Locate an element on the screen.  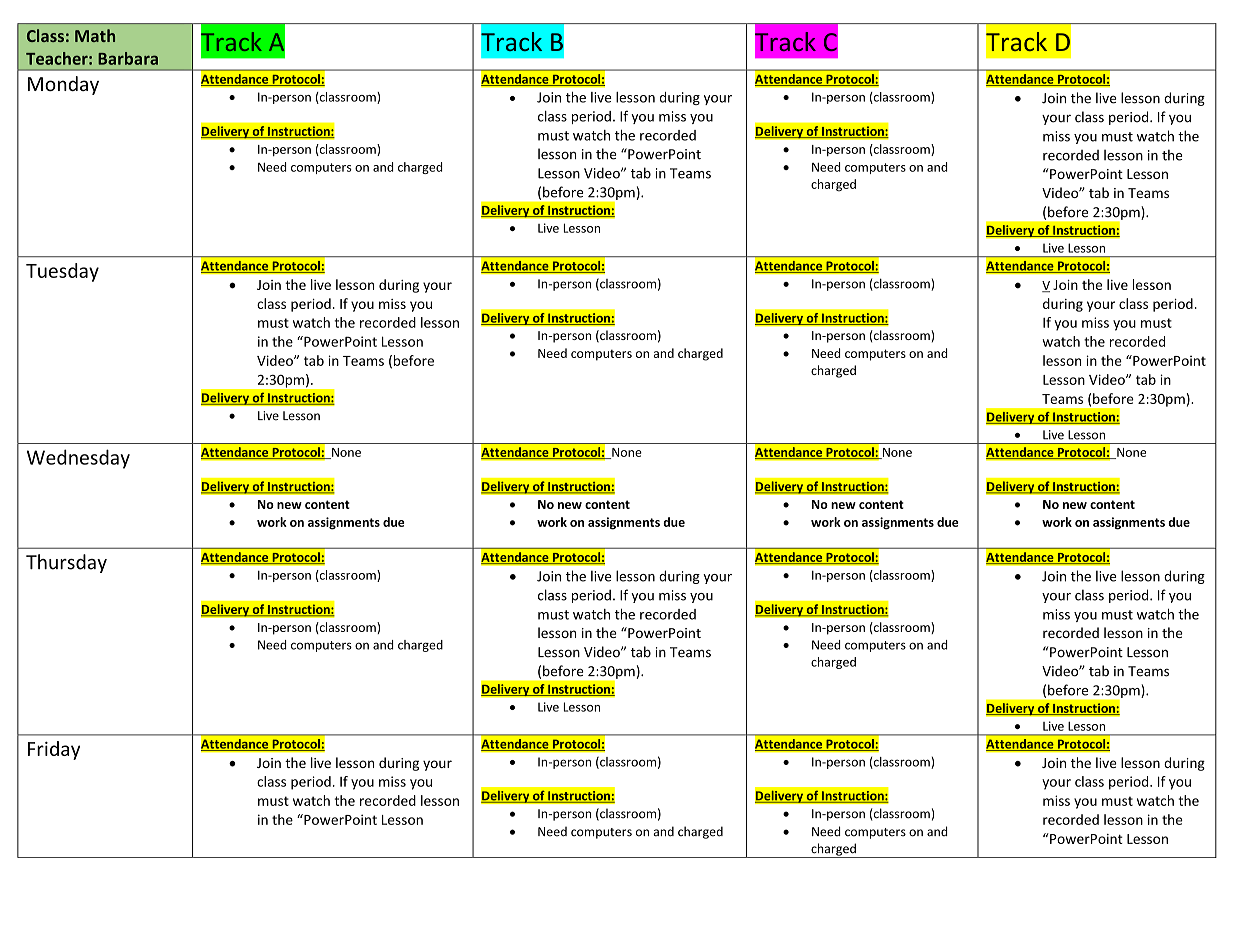
Thursday is located at coordinates (66, 563).
